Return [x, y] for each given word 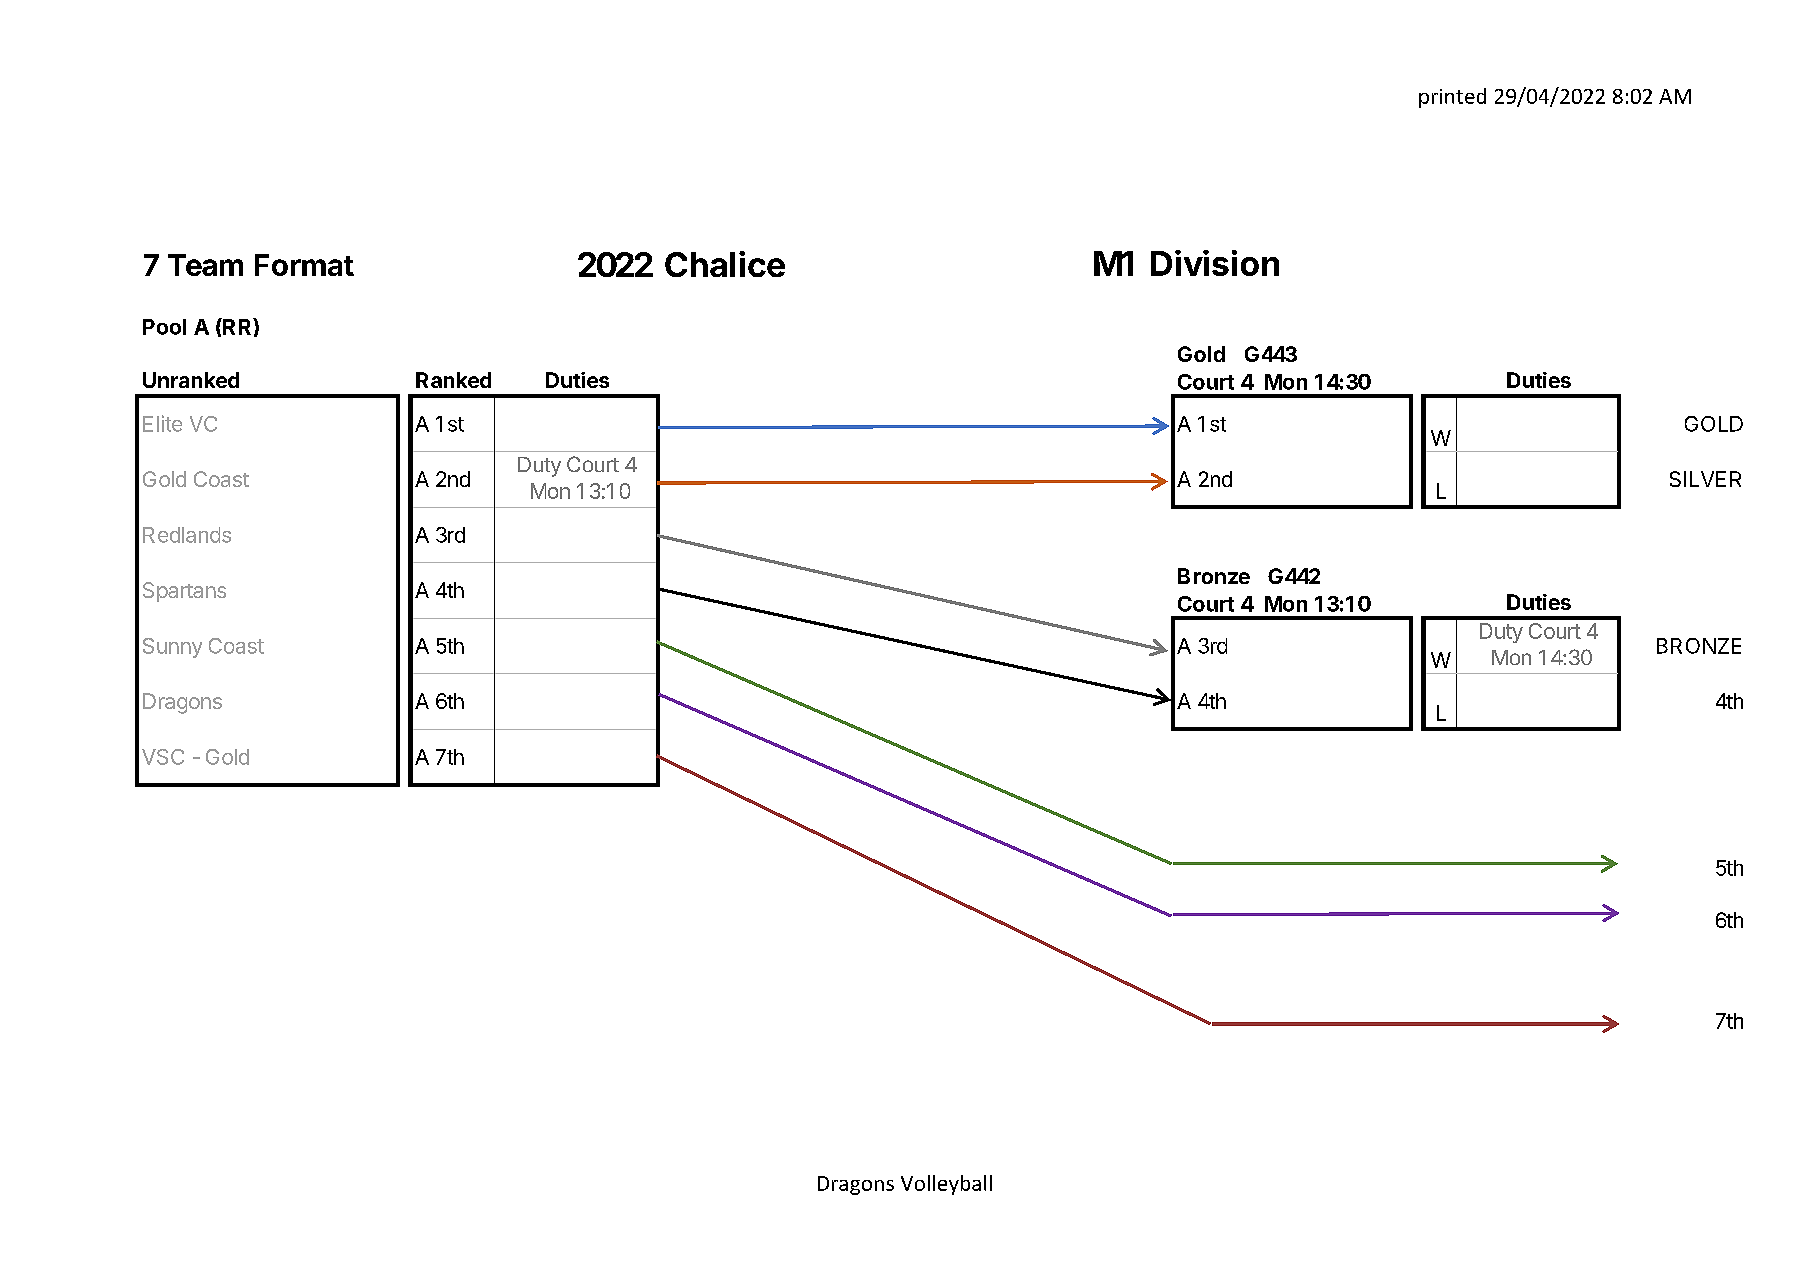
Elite [162, 423]
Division [1215, 263]
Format [304, 265]
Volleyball [946, 1185]
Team [205, 265]
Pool [164, 327]
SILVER [1705, 479]
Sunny [172, 648]
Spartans [184, 592]
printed [1452, 98]
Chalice [725, 264]
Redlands [187, 535]
